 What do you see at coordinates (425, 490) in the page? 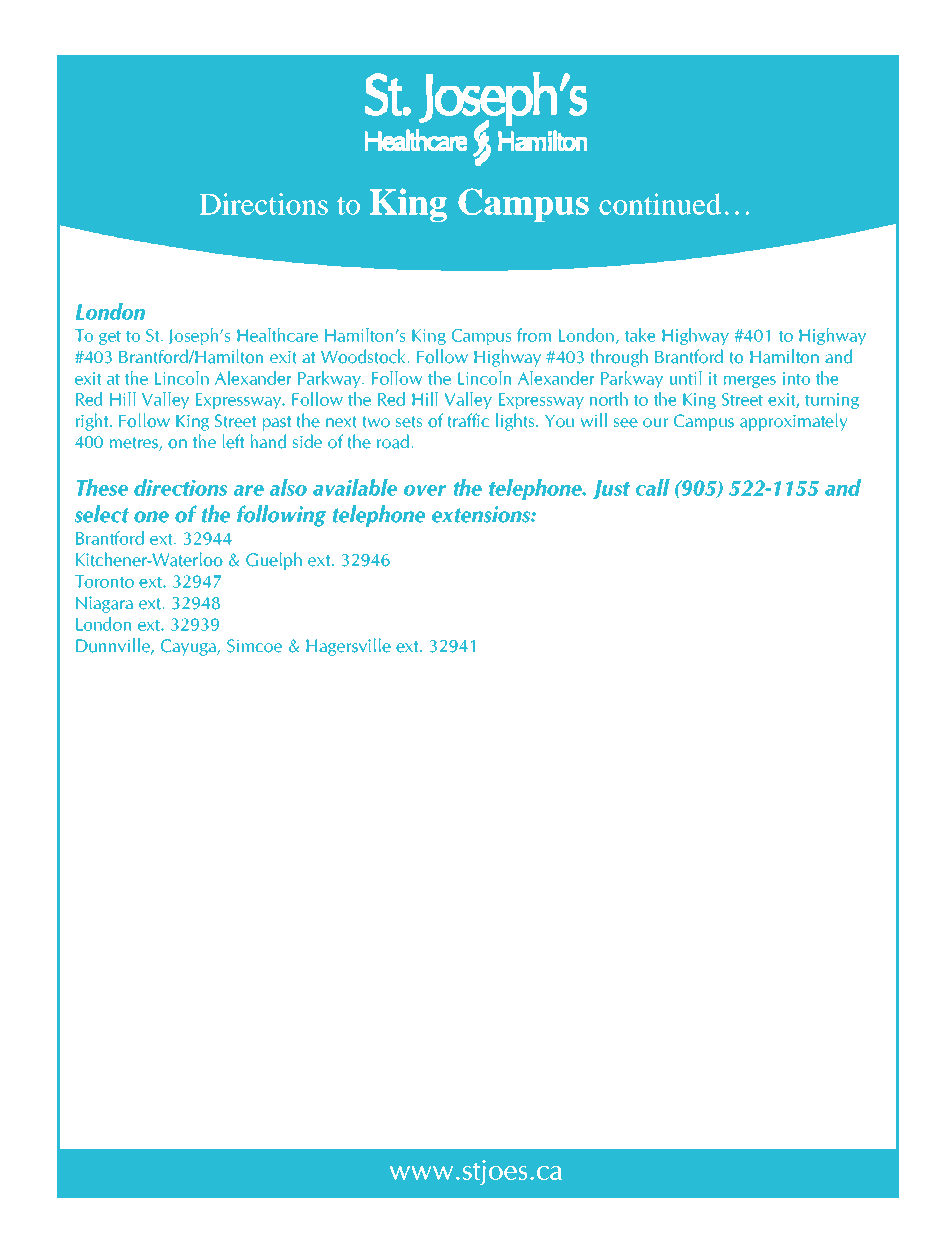
I see `over` at bounding box center [425, 490].
